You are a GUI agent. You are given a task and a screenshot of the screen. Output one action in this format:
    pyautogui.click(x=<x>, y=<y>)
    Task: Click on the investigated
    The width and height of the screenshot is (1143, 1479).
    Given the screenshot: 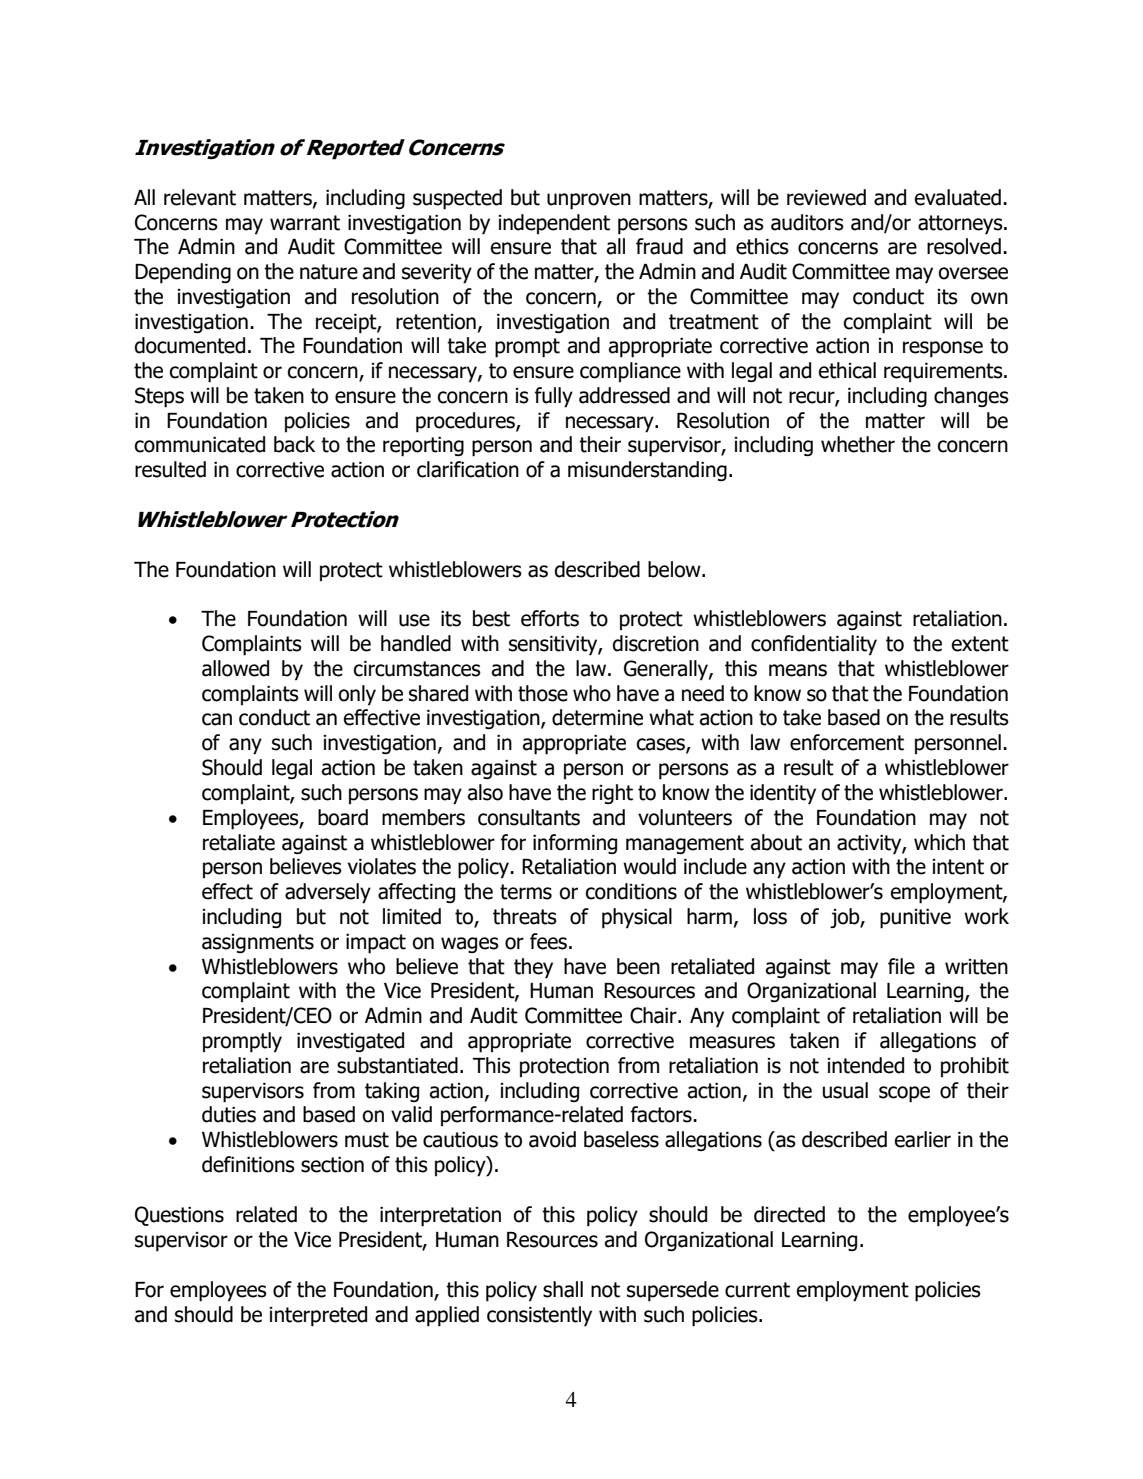 What is the action you would take?
    pyautogui.click(x=350, y=1042)
